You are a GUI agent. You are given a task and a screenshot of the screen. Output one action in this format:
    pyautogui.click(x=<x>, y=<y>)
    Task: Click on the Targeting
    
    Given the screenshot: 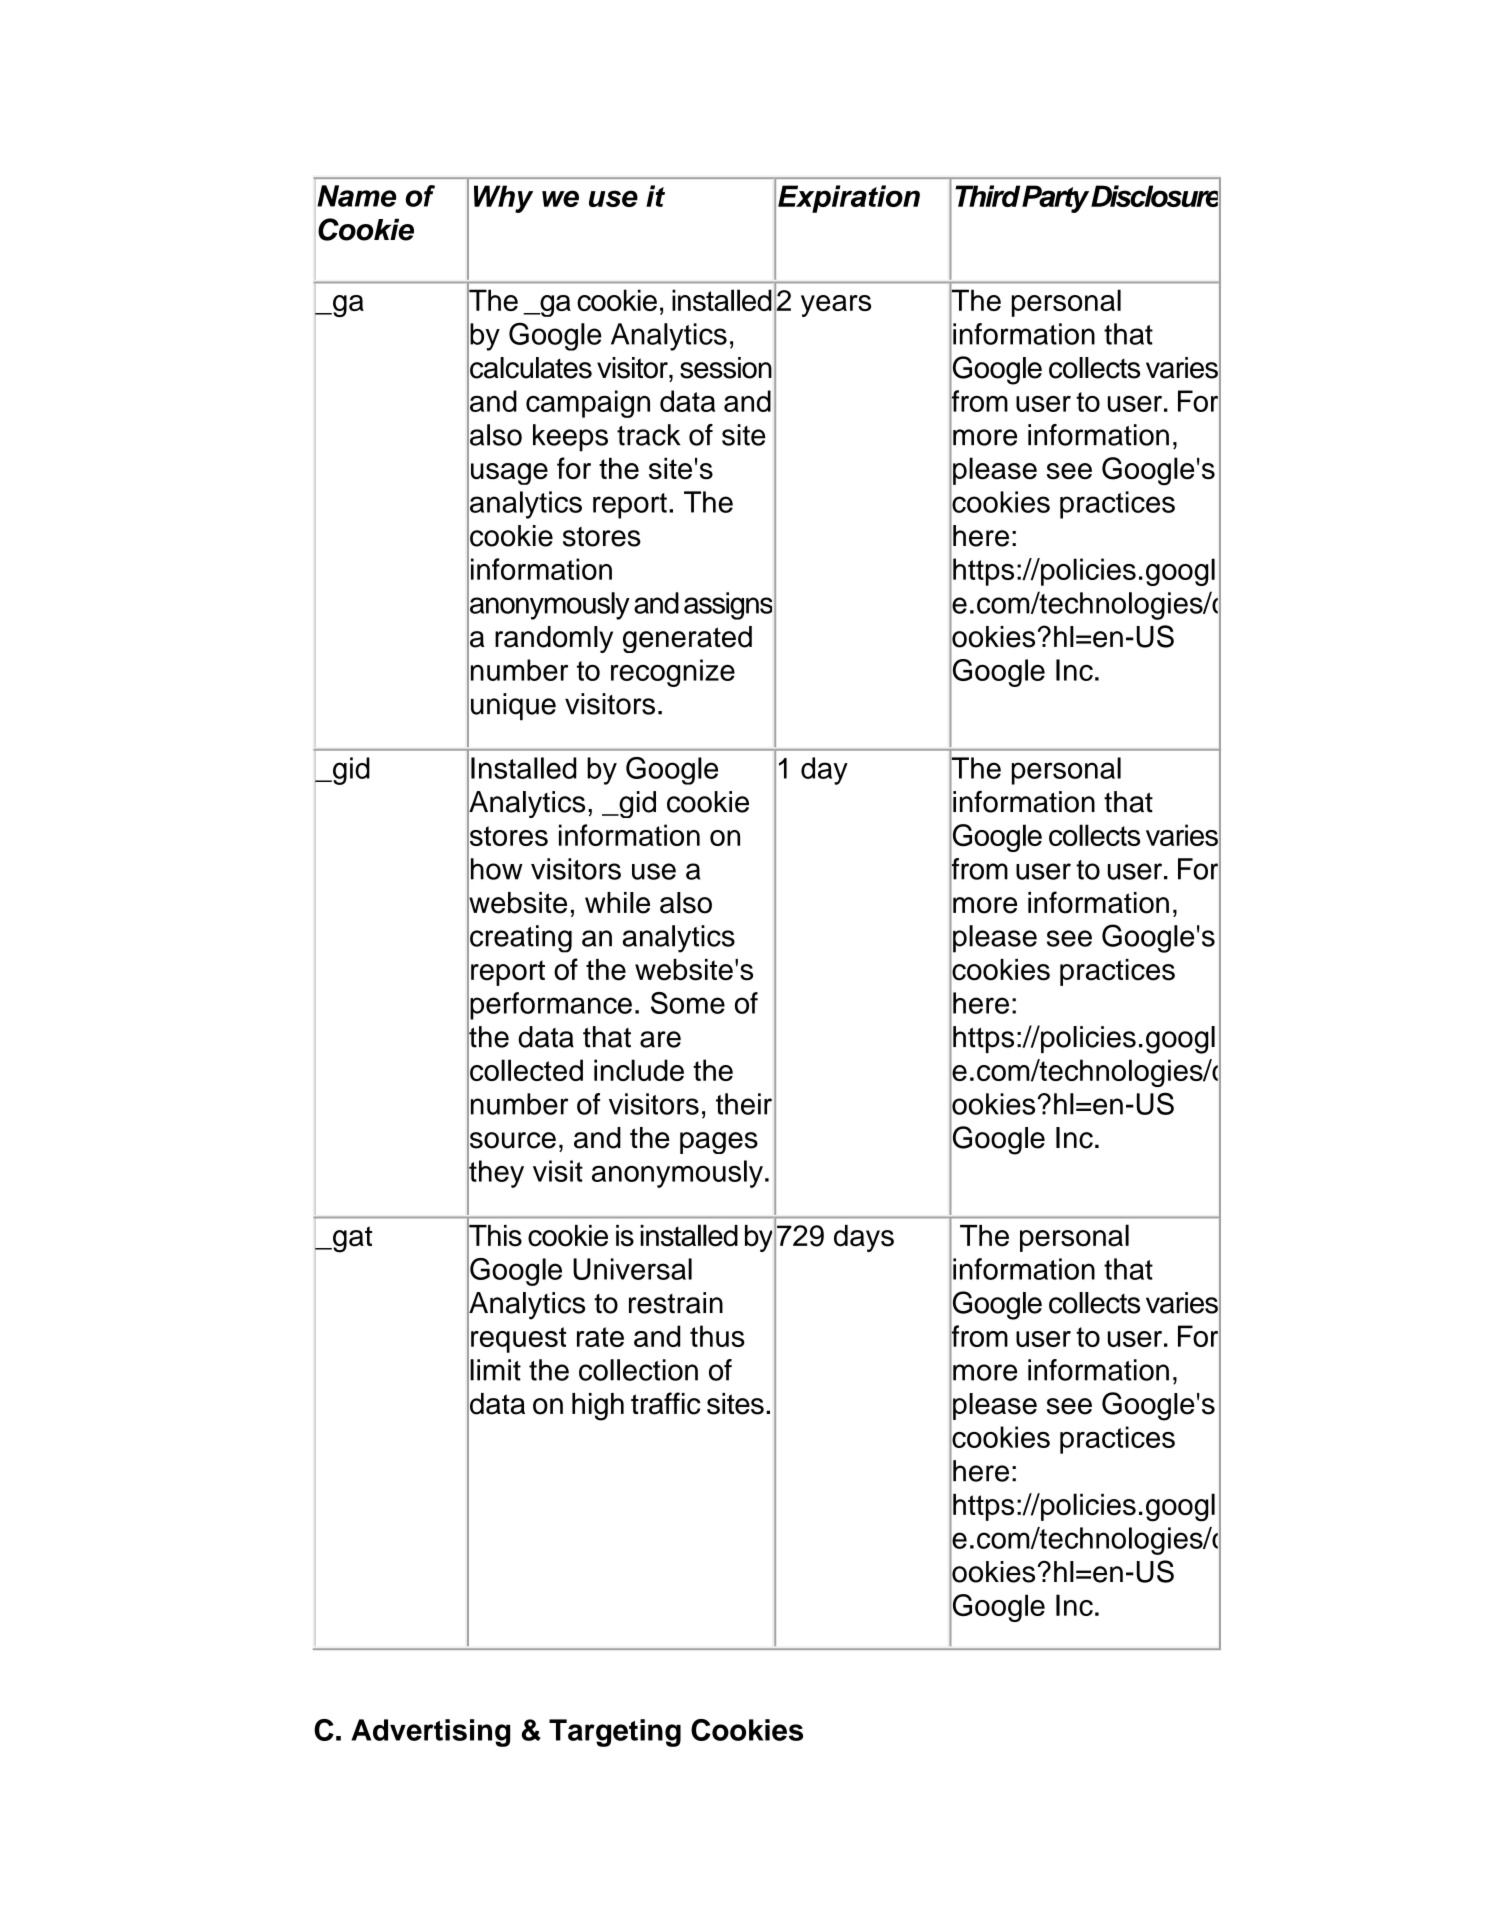 What is the action you would take?
    pyautogui.click(x=615, y=1733)
